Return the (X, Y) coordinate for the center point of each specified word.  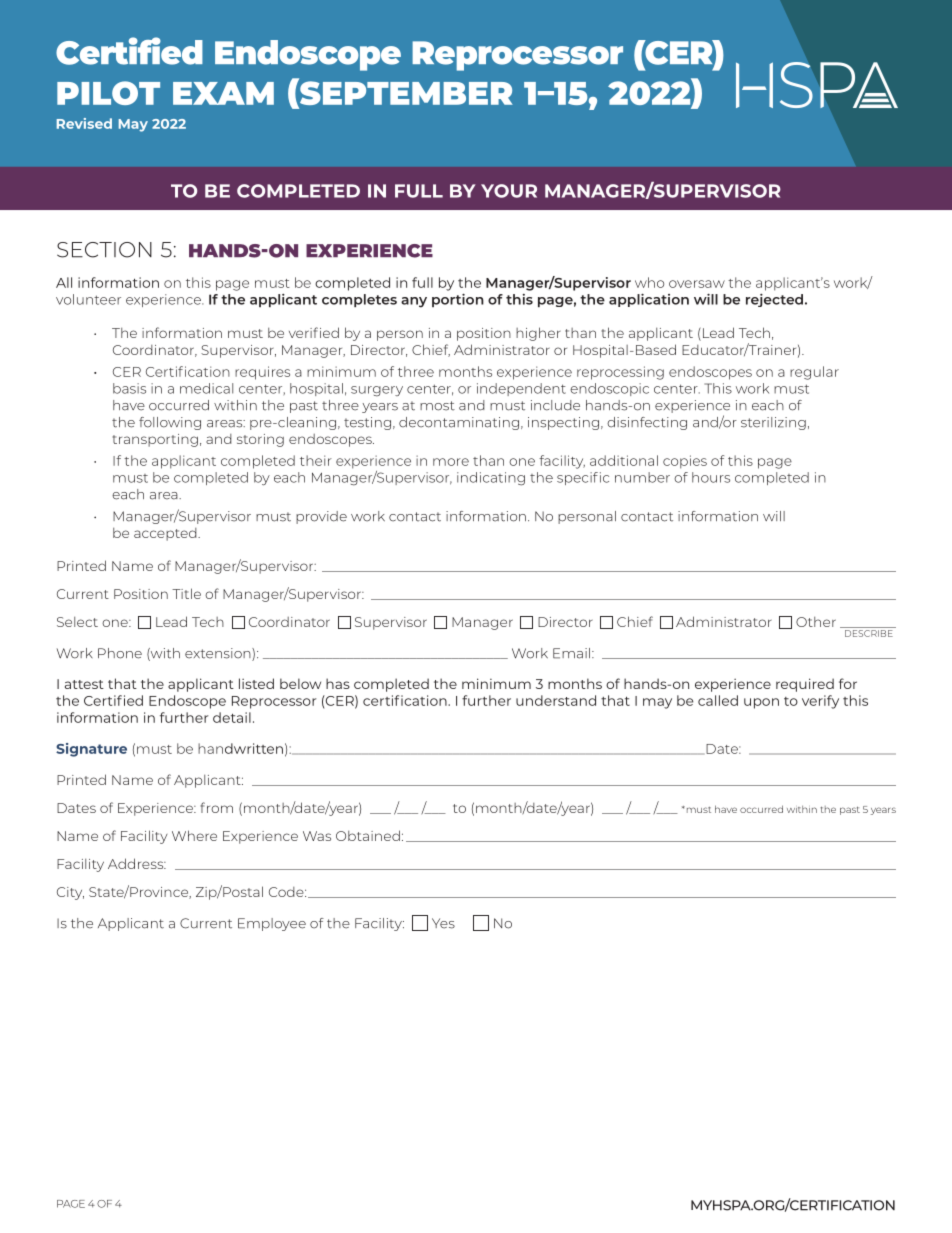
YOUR (509, 191)
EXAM (223, 93)
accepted (166, 534)
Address (137, 863)
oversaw (697, 284)
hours (711, 477)
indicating (491, 479)
